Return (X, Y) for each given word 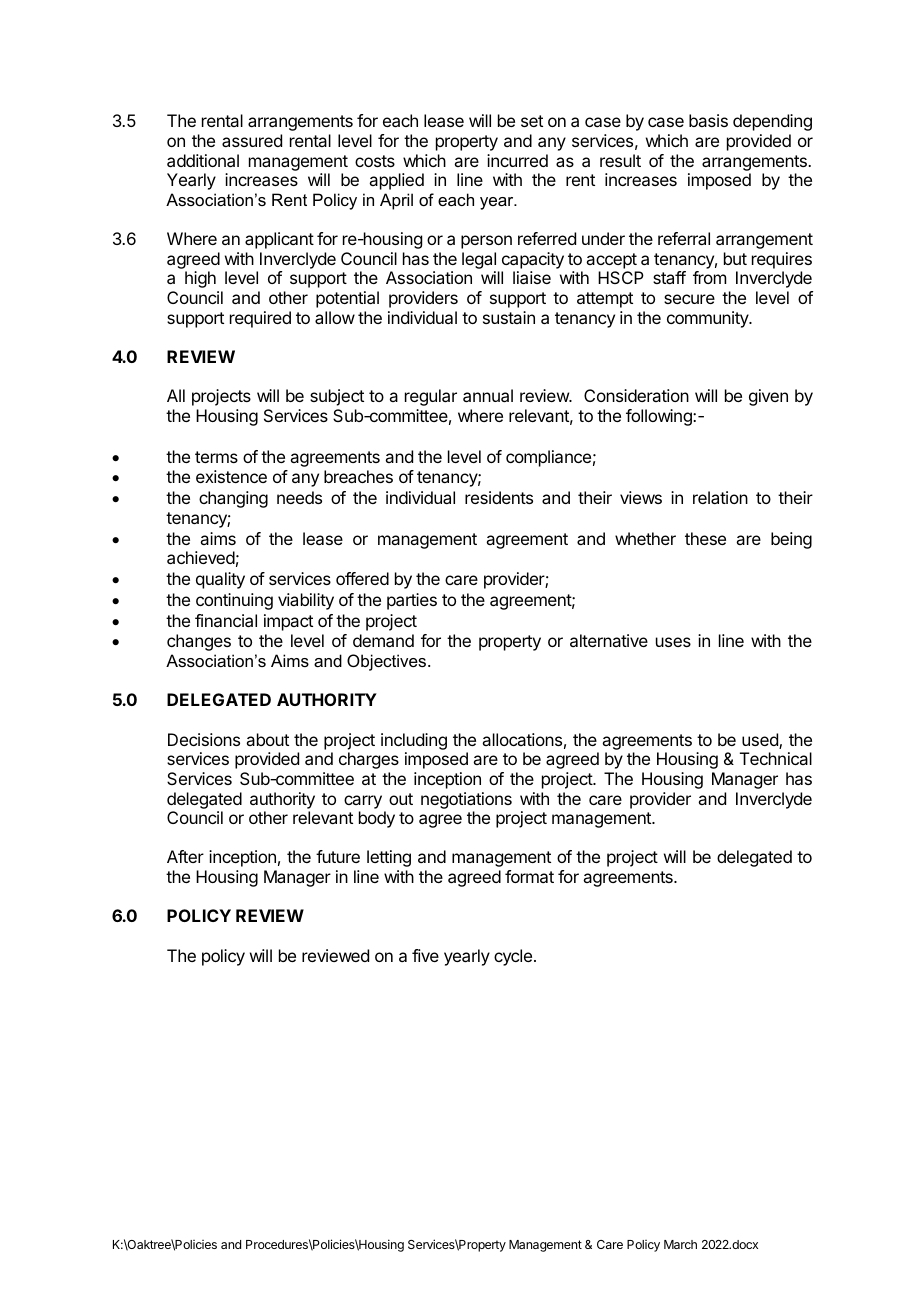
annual (488, 395)
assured (252, 140)
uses (673, 642)
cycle (513, 957)
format (529, 876)
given (768, 397)
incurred (517, 160)
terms (216, 457)
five (425, 955)
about (267, 739)
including (414, 741)
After (185, 856)
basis (708, 120)
